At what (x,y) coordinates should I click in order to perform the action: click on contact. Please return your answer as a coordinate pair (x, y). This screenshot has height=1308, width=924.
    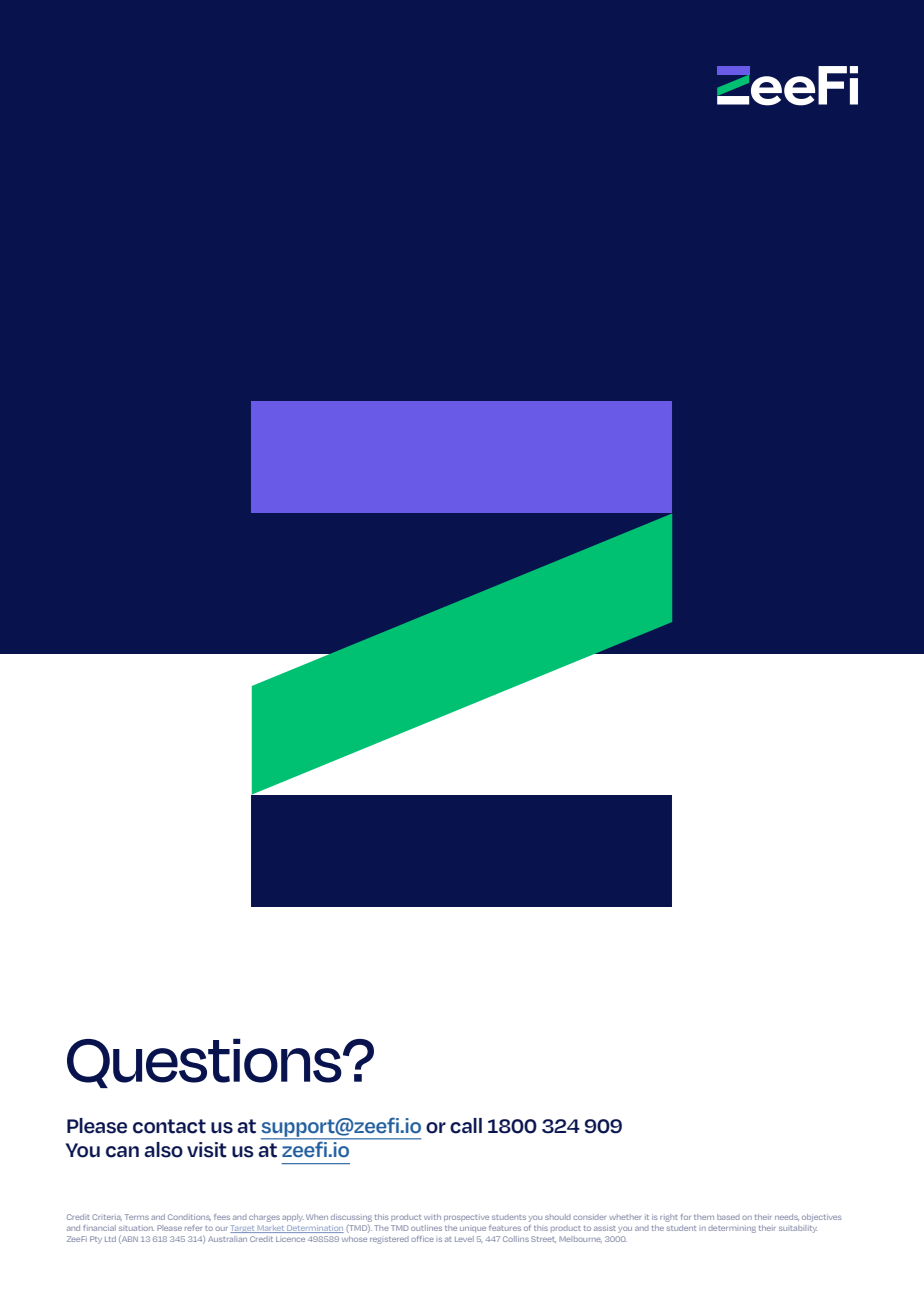
    Looking at the image, I should click on (169, 1126).
